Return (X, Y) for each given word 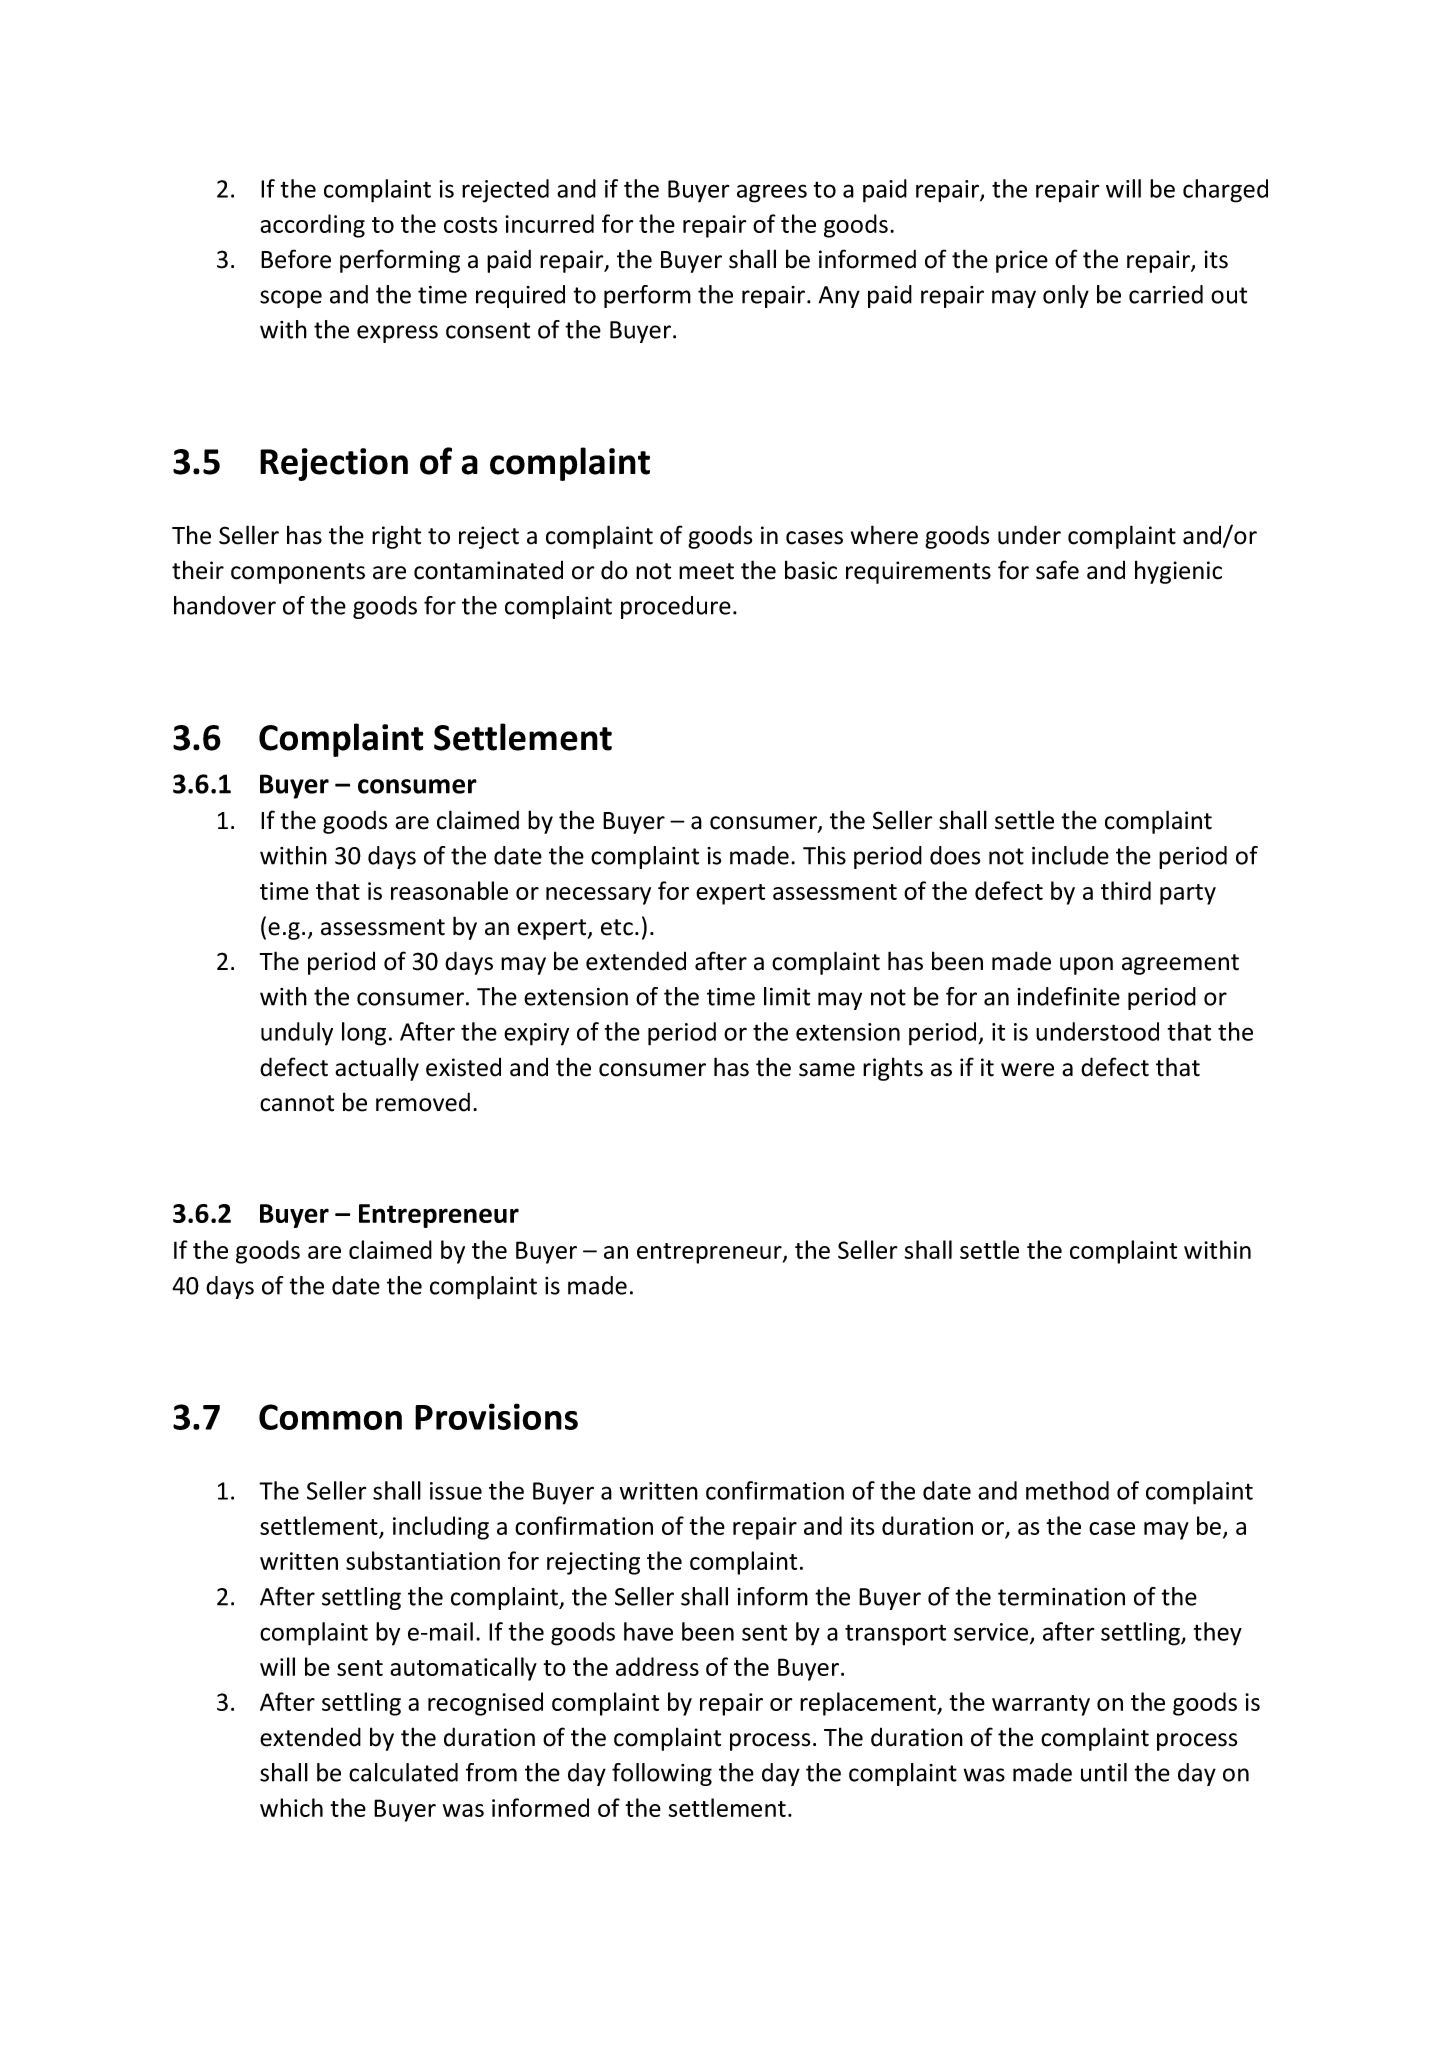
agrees (772, 193)
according (312, 226)
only (1066, 296)
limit (787, 996)
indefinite (1068, 996)
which (291, 1807)
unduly (297, 1034)
